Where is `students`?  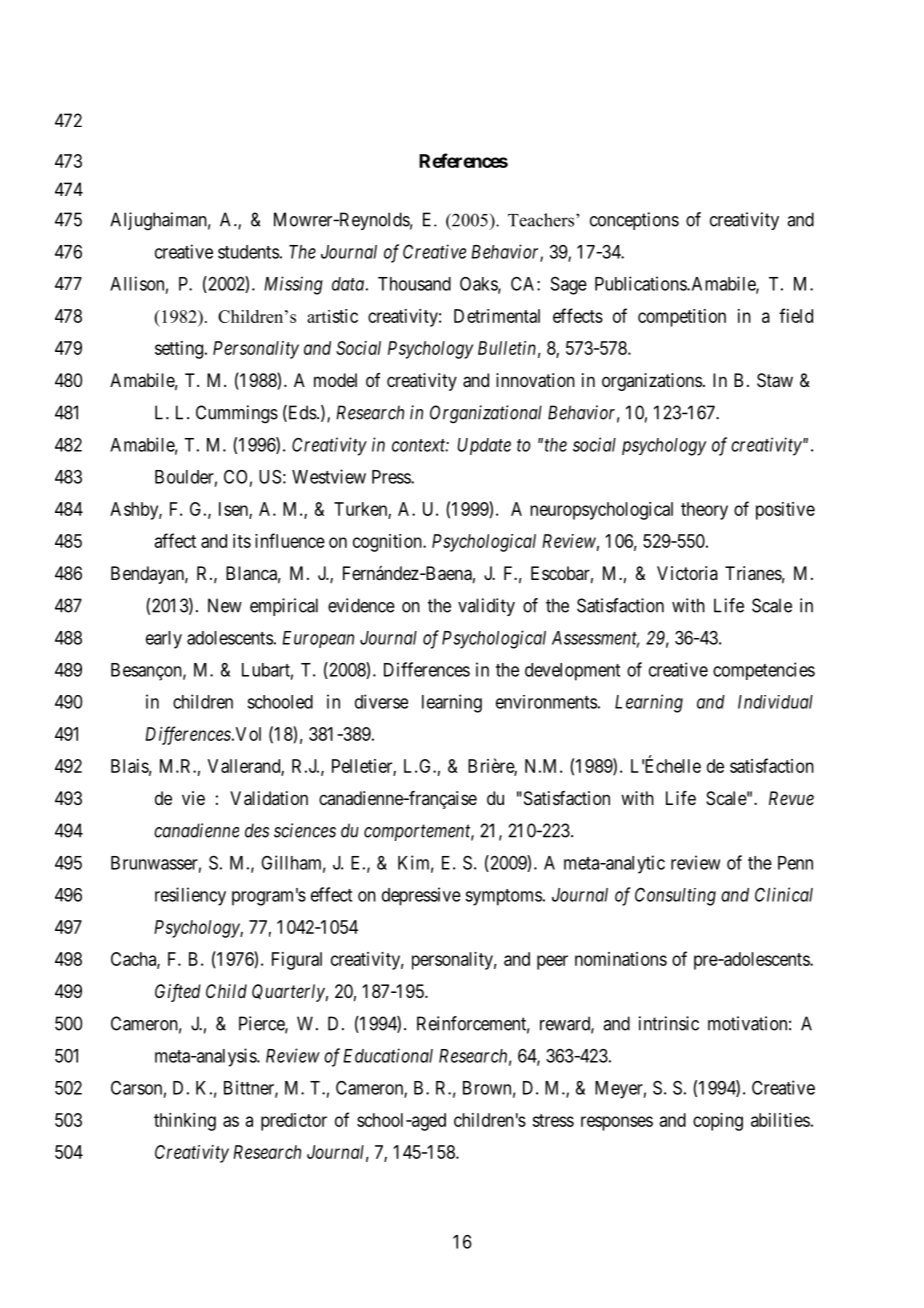 students is located at coordinates (248, 252).
